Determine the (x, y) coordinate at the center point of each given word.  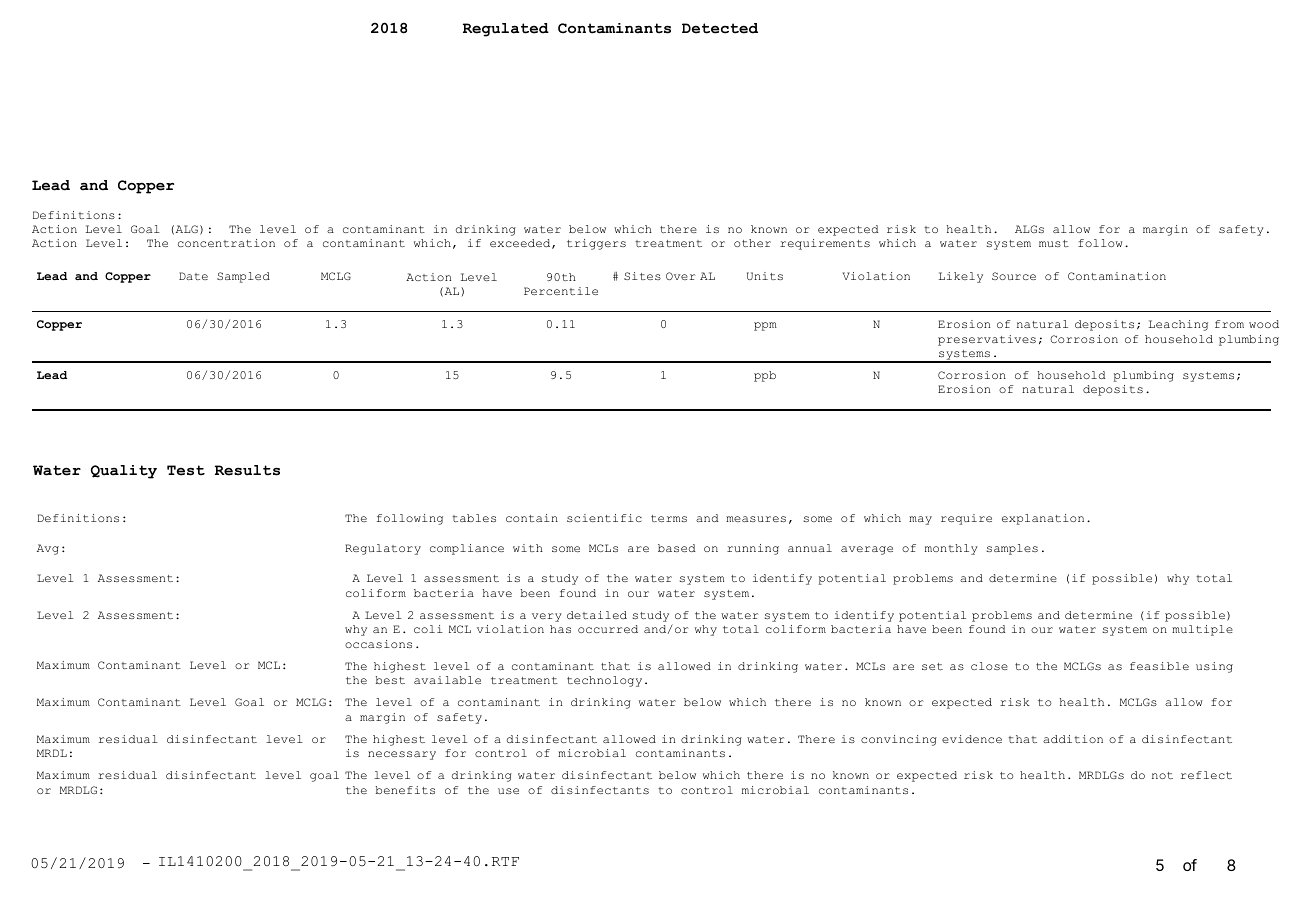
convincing (899, 740)
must (1054, 243)
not (1162, 775)
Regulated (506, 30)
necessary (402, 755)
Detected (720, 28)
